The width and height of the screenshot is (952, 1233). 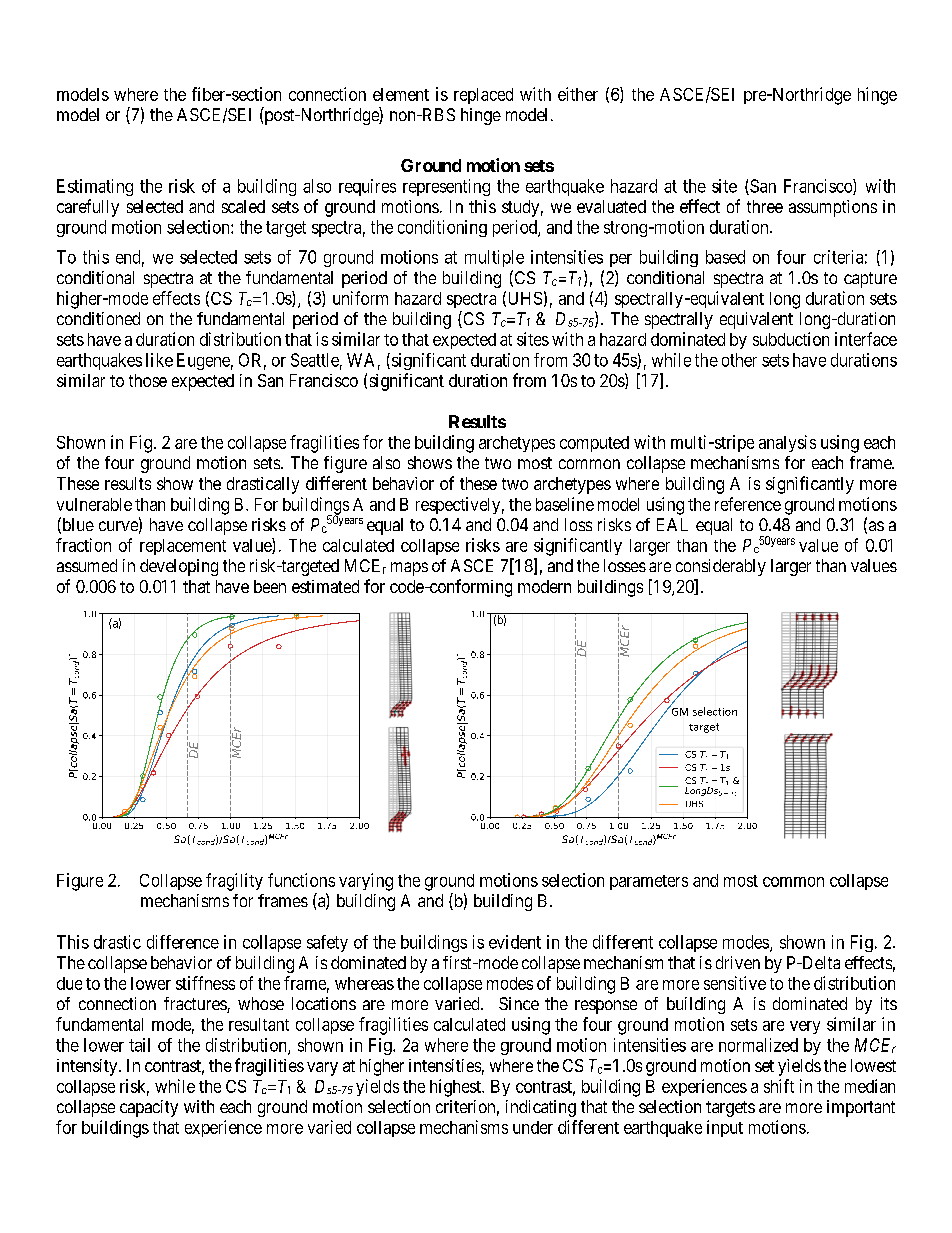 I want to click on developing, so click(x=179, y=567).
